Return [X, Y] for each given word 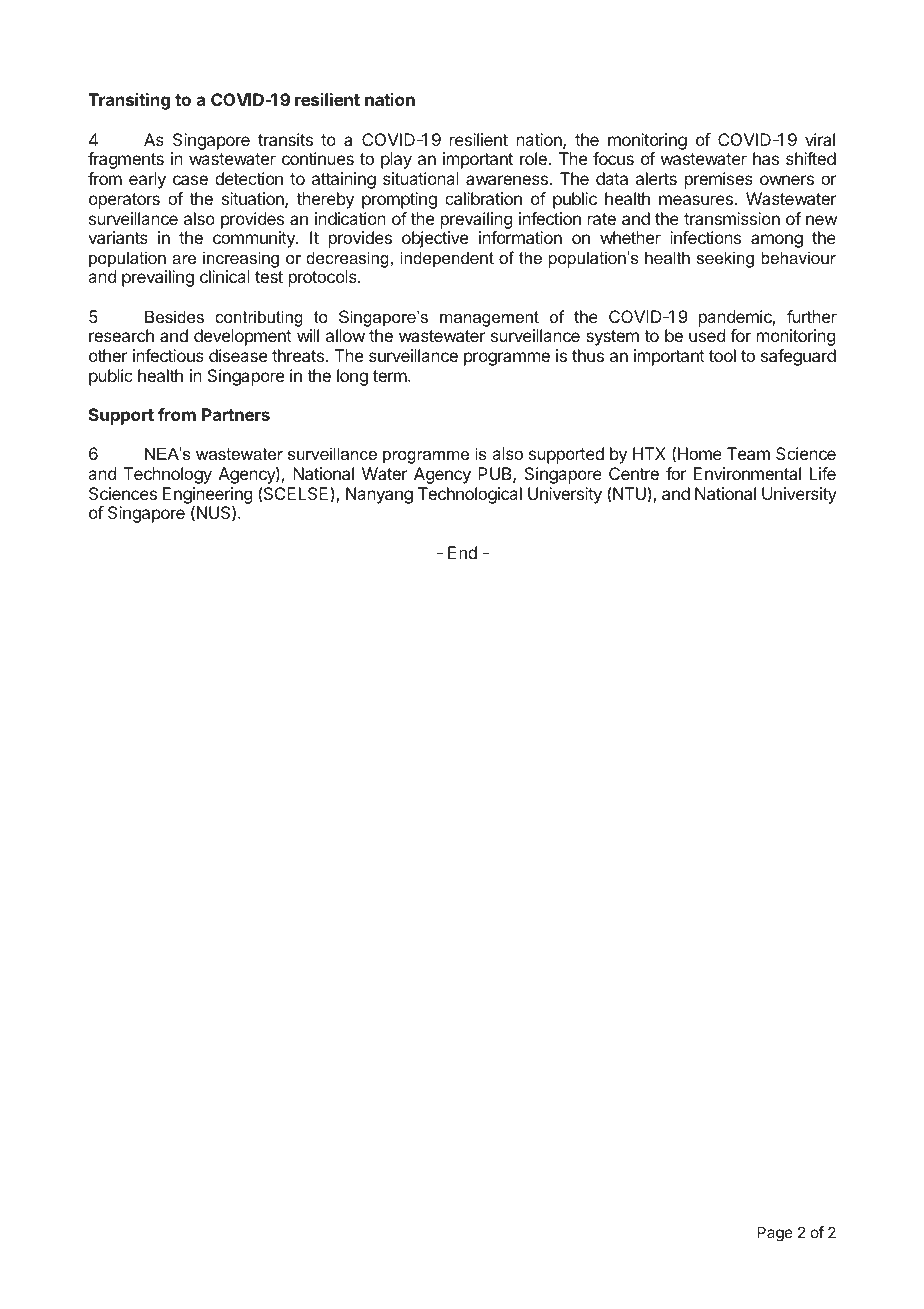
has [766, 158]
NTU [629, 493]
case [190, 180]
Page [775, 1234]
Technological [470, 495]
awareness [507, 180]
